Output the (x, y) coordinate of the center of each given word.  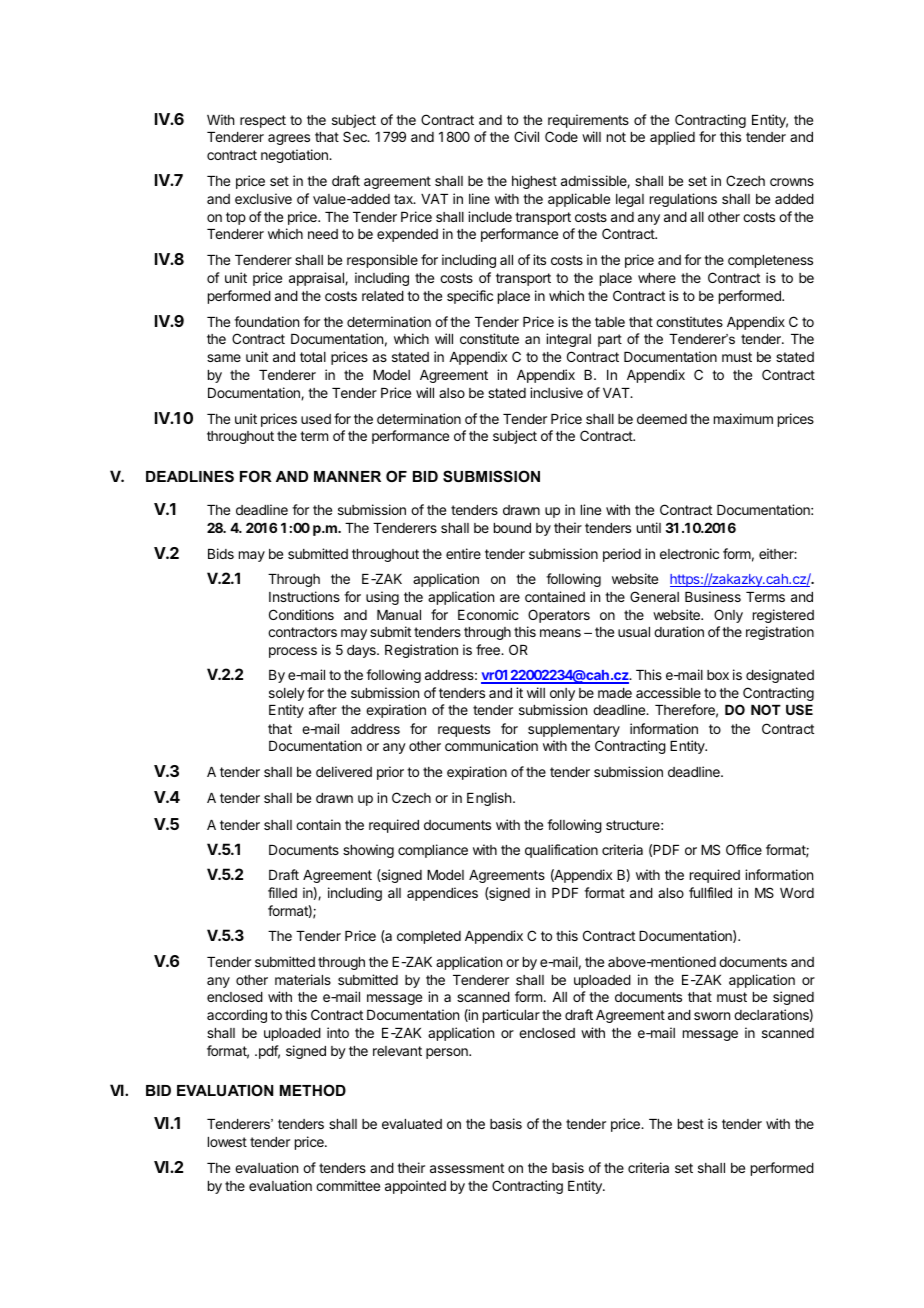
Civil (526, 136)
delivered (344, 771)
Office (744, 849)
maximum (743, 418)
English (490, 799)
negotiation (295, 156)
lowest (227, 1142)
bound (512, 528)
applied (672, 138)
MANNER (347, 476)
